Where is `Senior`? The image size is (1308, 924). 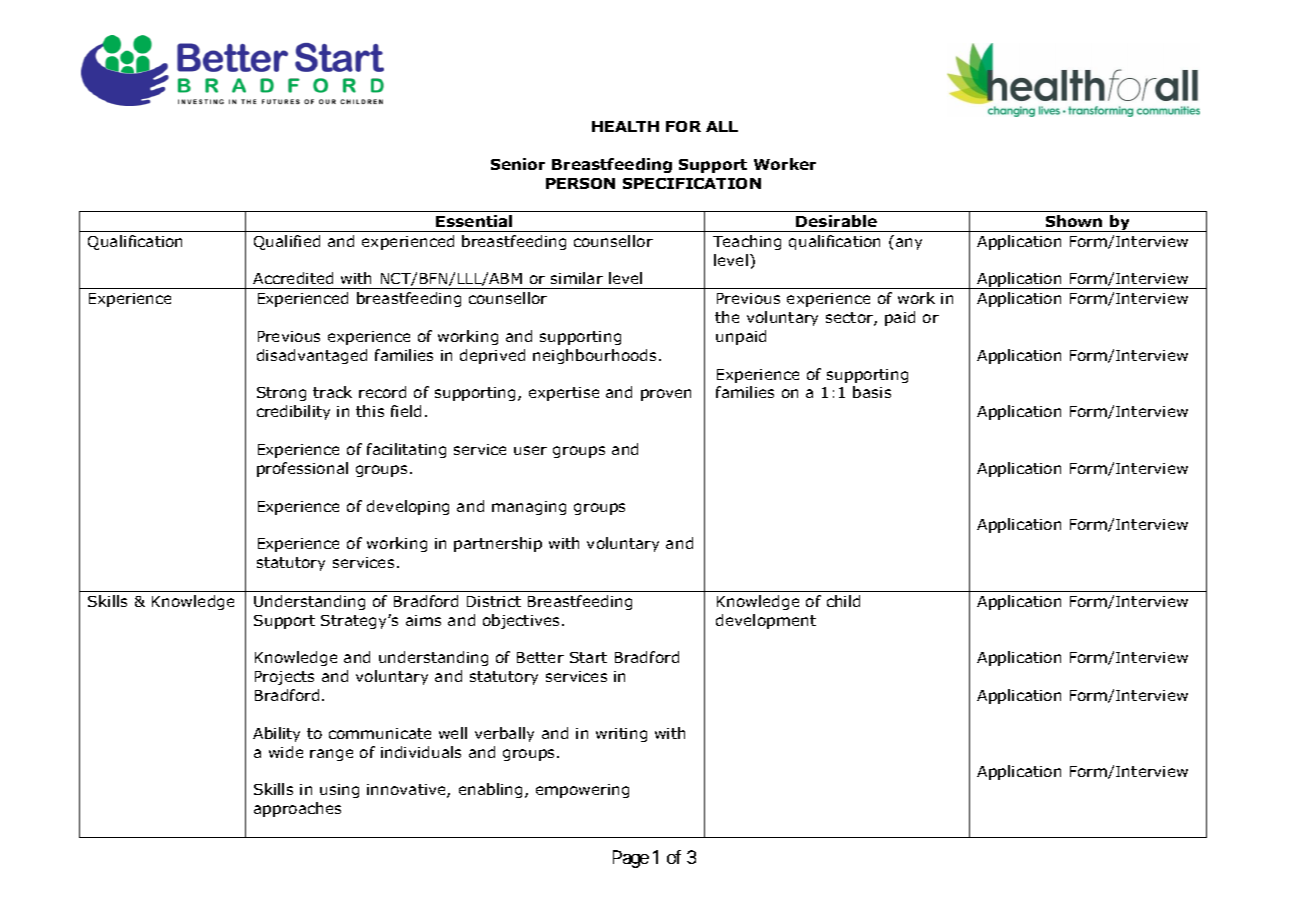
Senior is located at coordinates (518, 164).
